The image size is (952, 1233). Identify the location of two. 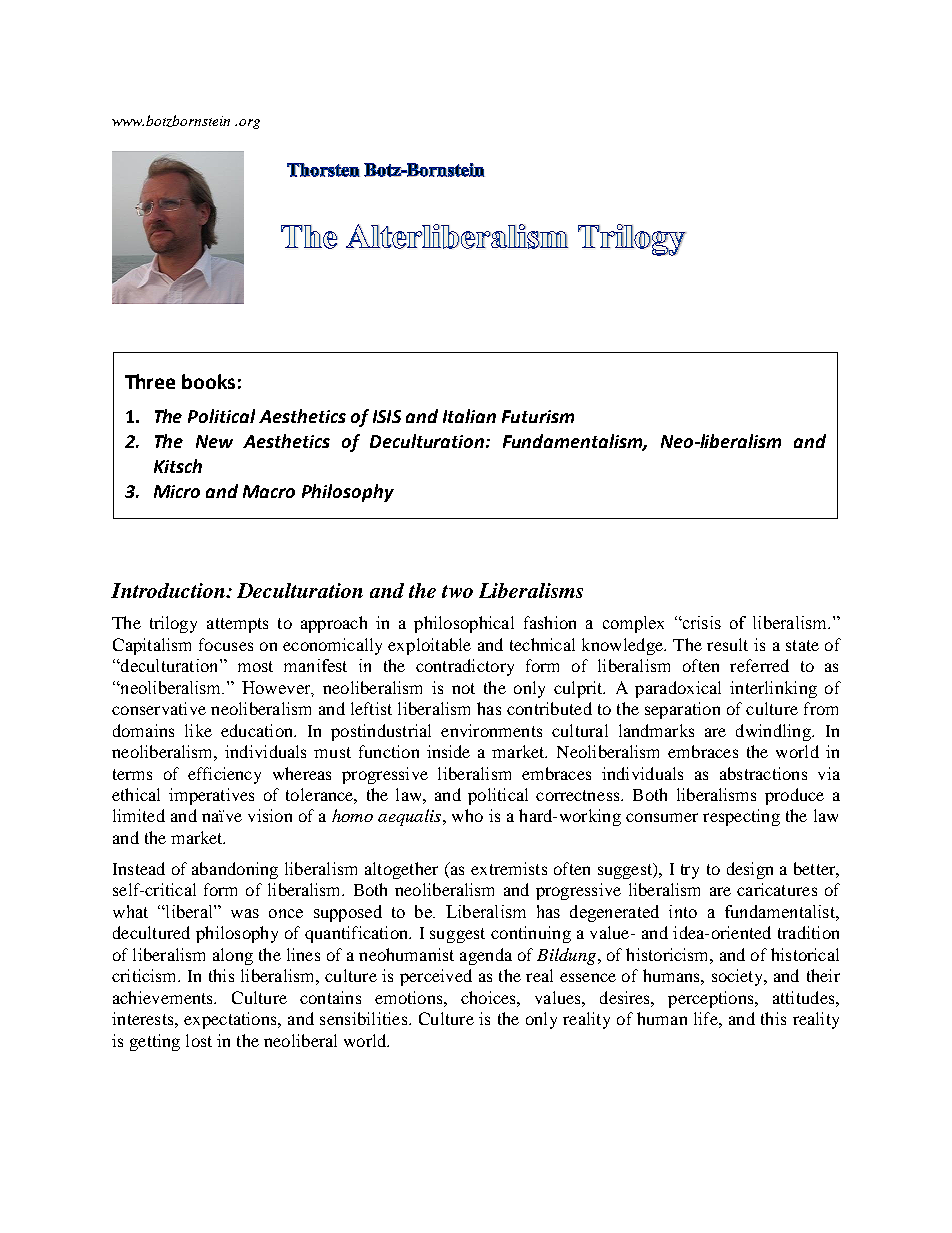
(457, 591).
